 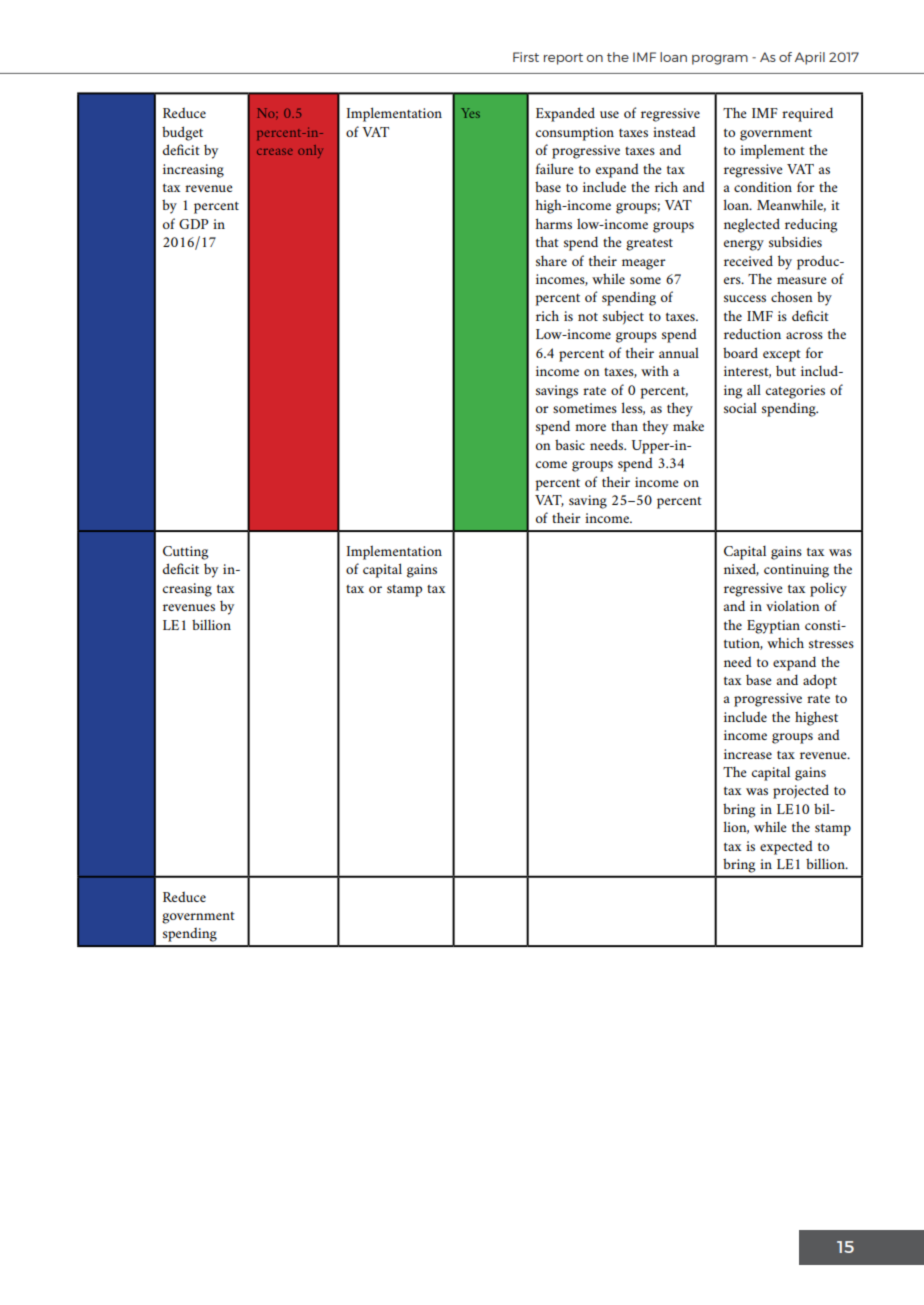 What do you see at coordinates (796, 571) in the screenshot?
I see `continuing` at bounding box center [796, 571].
